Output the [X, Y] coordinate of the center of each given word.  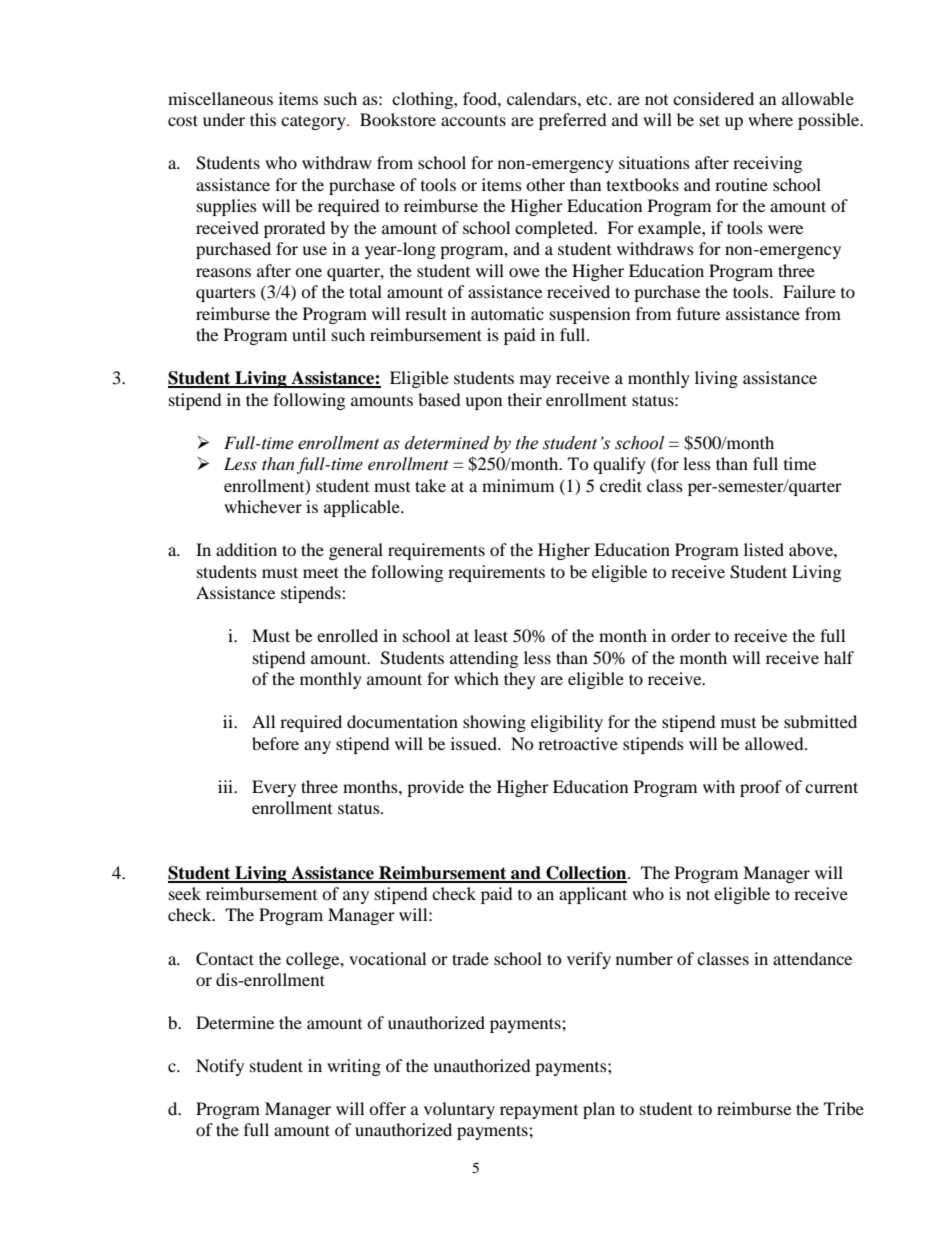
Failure [809, 291]
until [309, 334]
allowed [775, 743]
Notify [220, 1067]
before [275, 743]
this [263, 119]
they [520, 680]
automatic [507, 313]
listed [764, 549]
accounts [473, 120]
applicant [593, 895]
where [770, 119]
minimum [518, 485]
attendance [812, 958]
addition [246, 549]
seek [185, 893]
